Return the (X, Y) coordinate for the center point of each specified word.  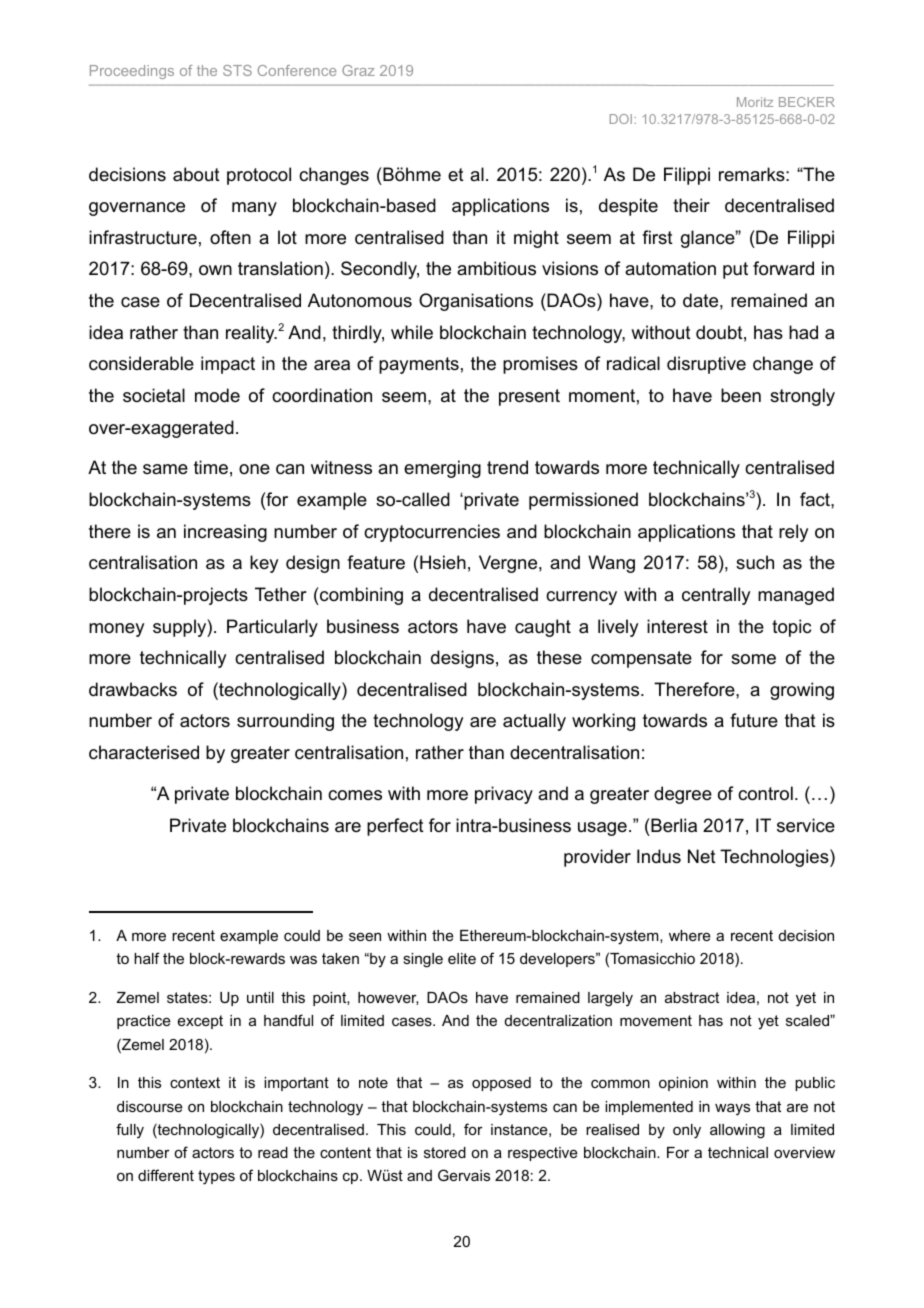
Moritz (755, 102)
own (215, 270)
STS (237, 70)
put (735, 270)
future (754, 720)
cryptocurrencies (432, 533)
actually (534, 722)
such (755, 562)
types (216, 1177)
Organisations (476, 302)
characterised (144, 752)
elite (462, 958)
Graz (358, 70)
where (690, 935)
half (147, 958)
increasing (225, 533)
